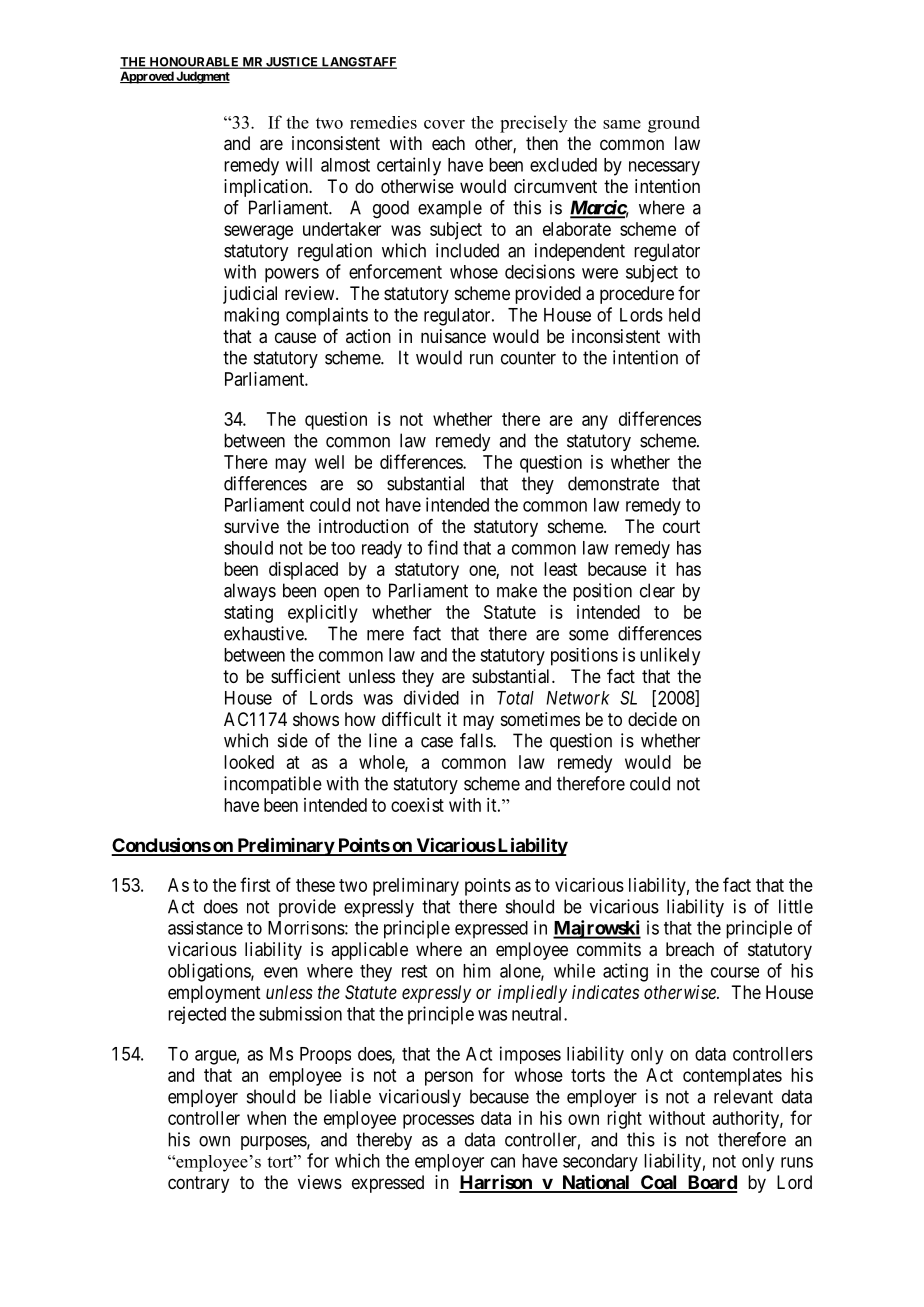  What do you see at coordinates (652, 719) in the screenshot?
I see `decide` at bounding box center [652, 719].
